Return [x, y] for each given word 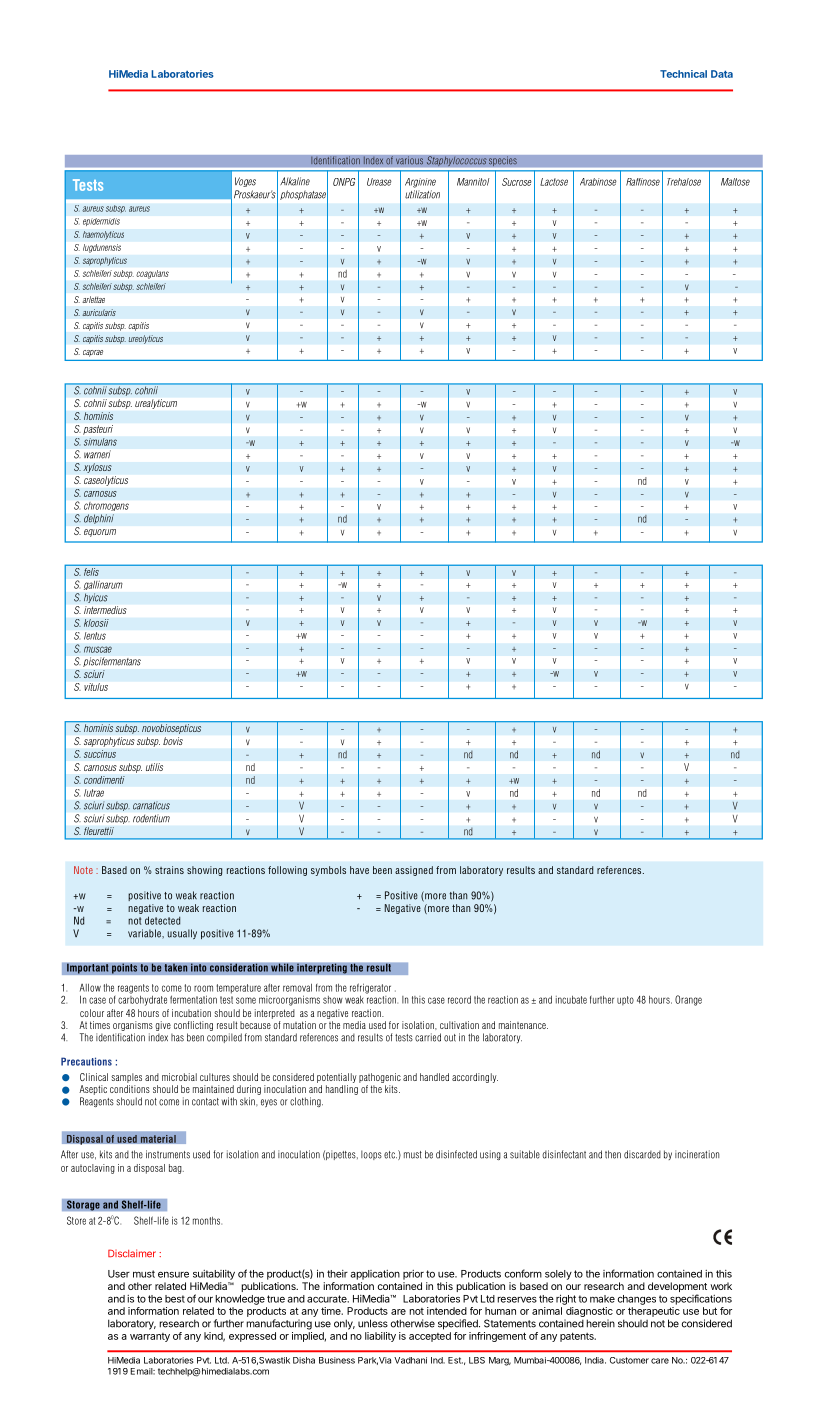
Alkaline [295, 181]
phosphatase [304, 195]
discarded [642, 1154]
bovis [173, 741]
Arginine [420, 183]
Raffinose [643, 182]
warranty [150, 1337]
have [359, 870]
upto [625, 1000]
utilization [422, 194]
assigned [414, 871]
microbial [179, 1077]
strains [169, 870]
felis [91, 570]
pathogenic [380, 1078]
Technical [683, 74]
